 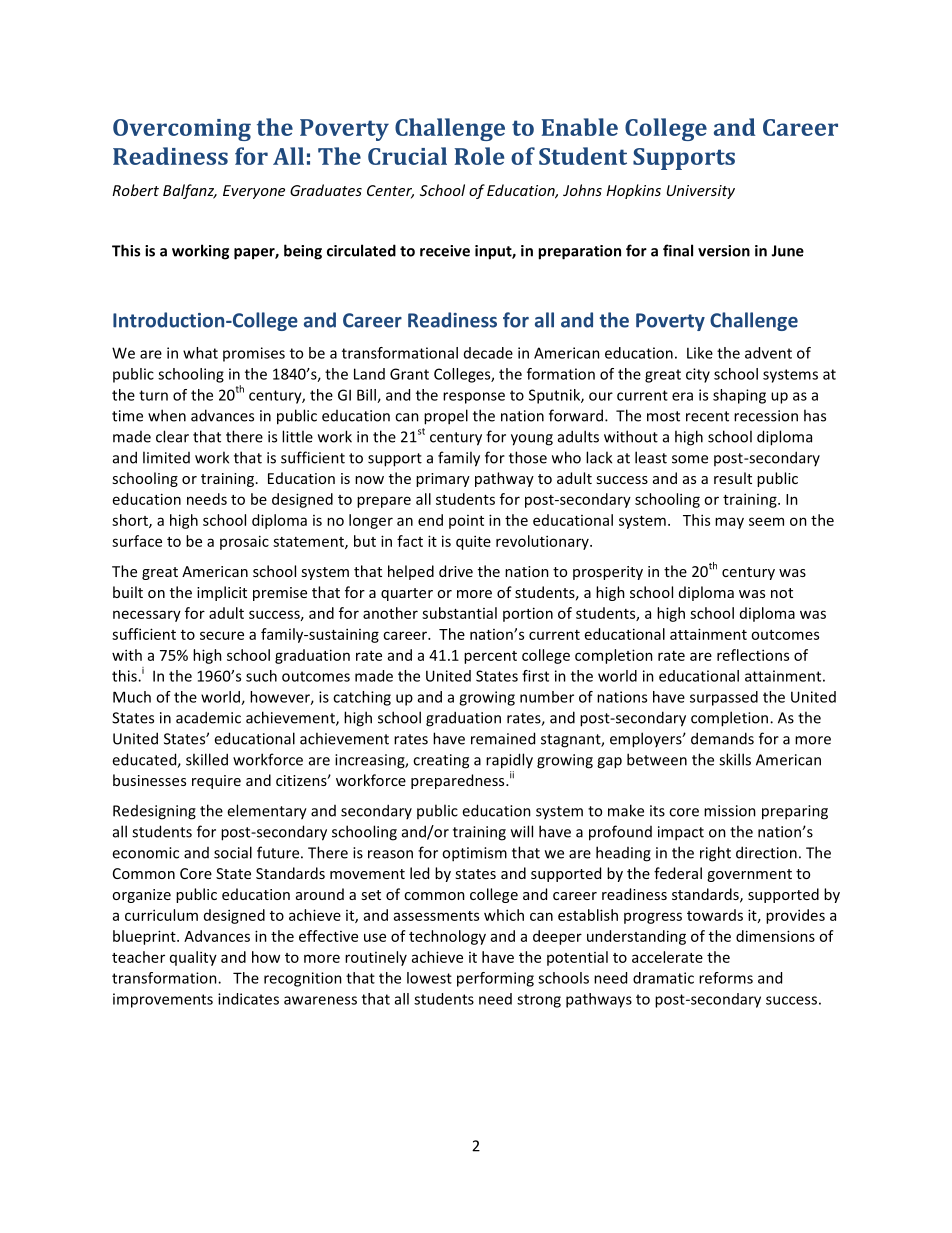 What do you see at coordinates (724, 698) in the screenshot?
I see `surpassed` at bounding box center [724, 698].
